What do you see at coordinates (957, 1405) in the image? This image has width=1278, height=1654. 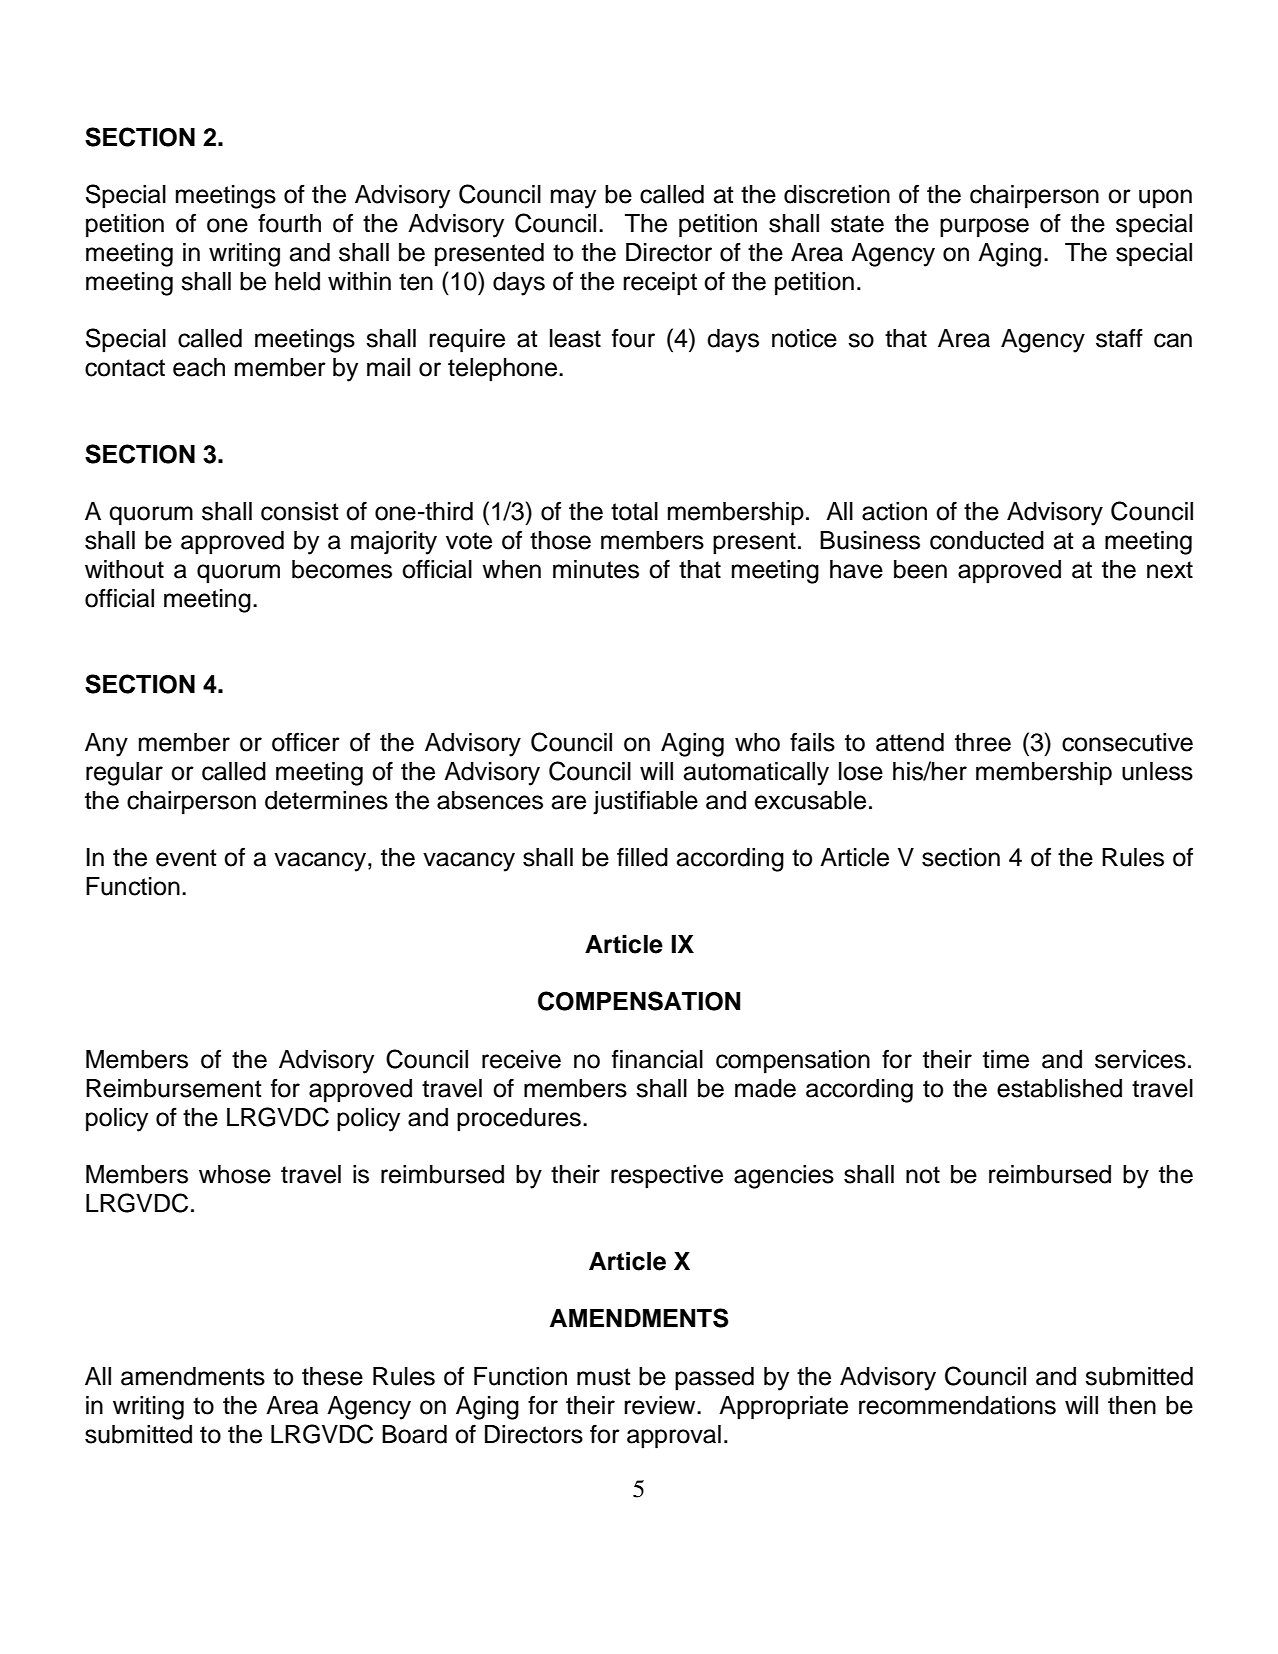 I see `recommendations` at bounding box center [957, 1405].
